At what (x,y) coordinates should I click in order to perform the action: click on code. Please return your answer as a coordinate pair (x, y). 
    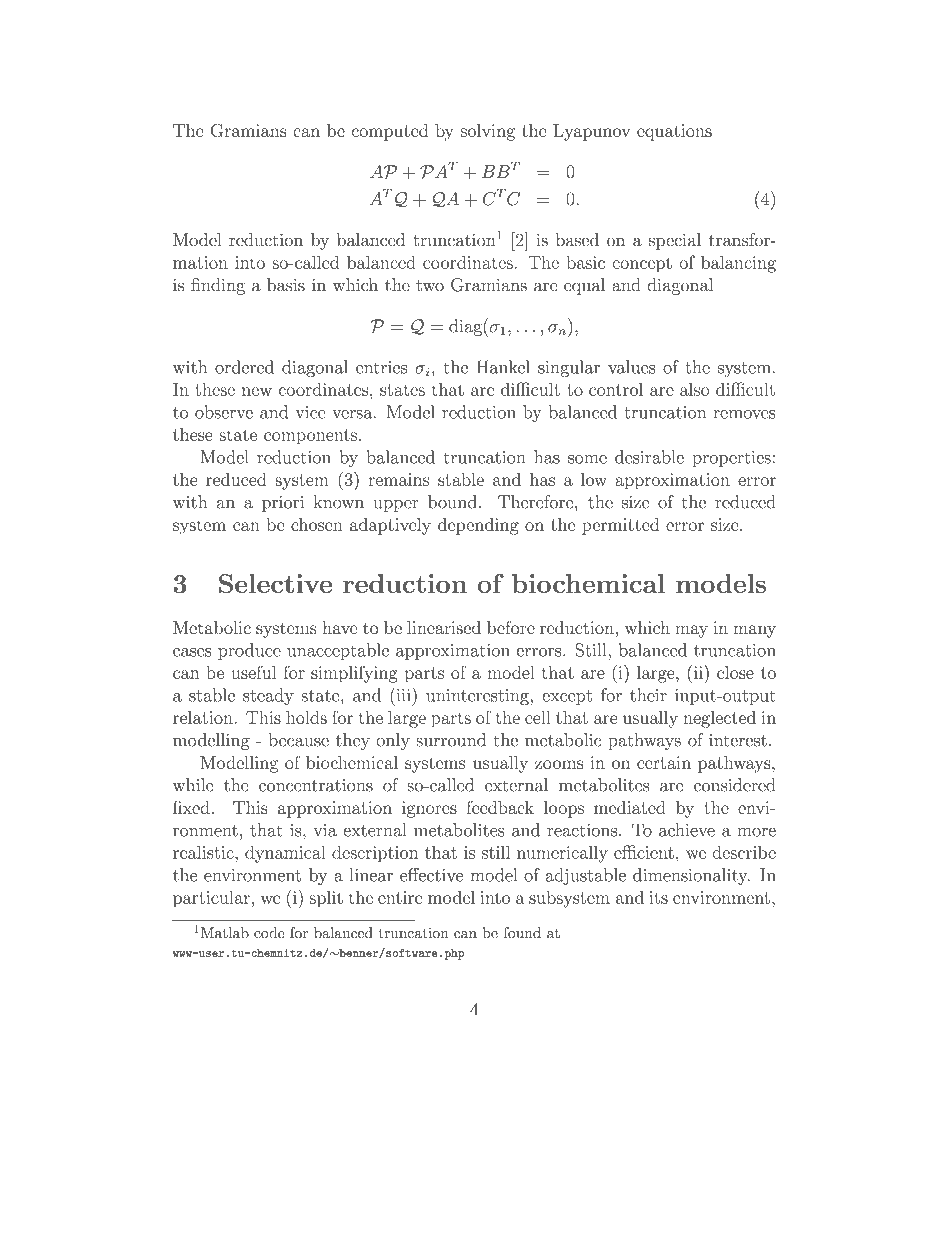
    Looking at the image, I should click on (269, 933).
